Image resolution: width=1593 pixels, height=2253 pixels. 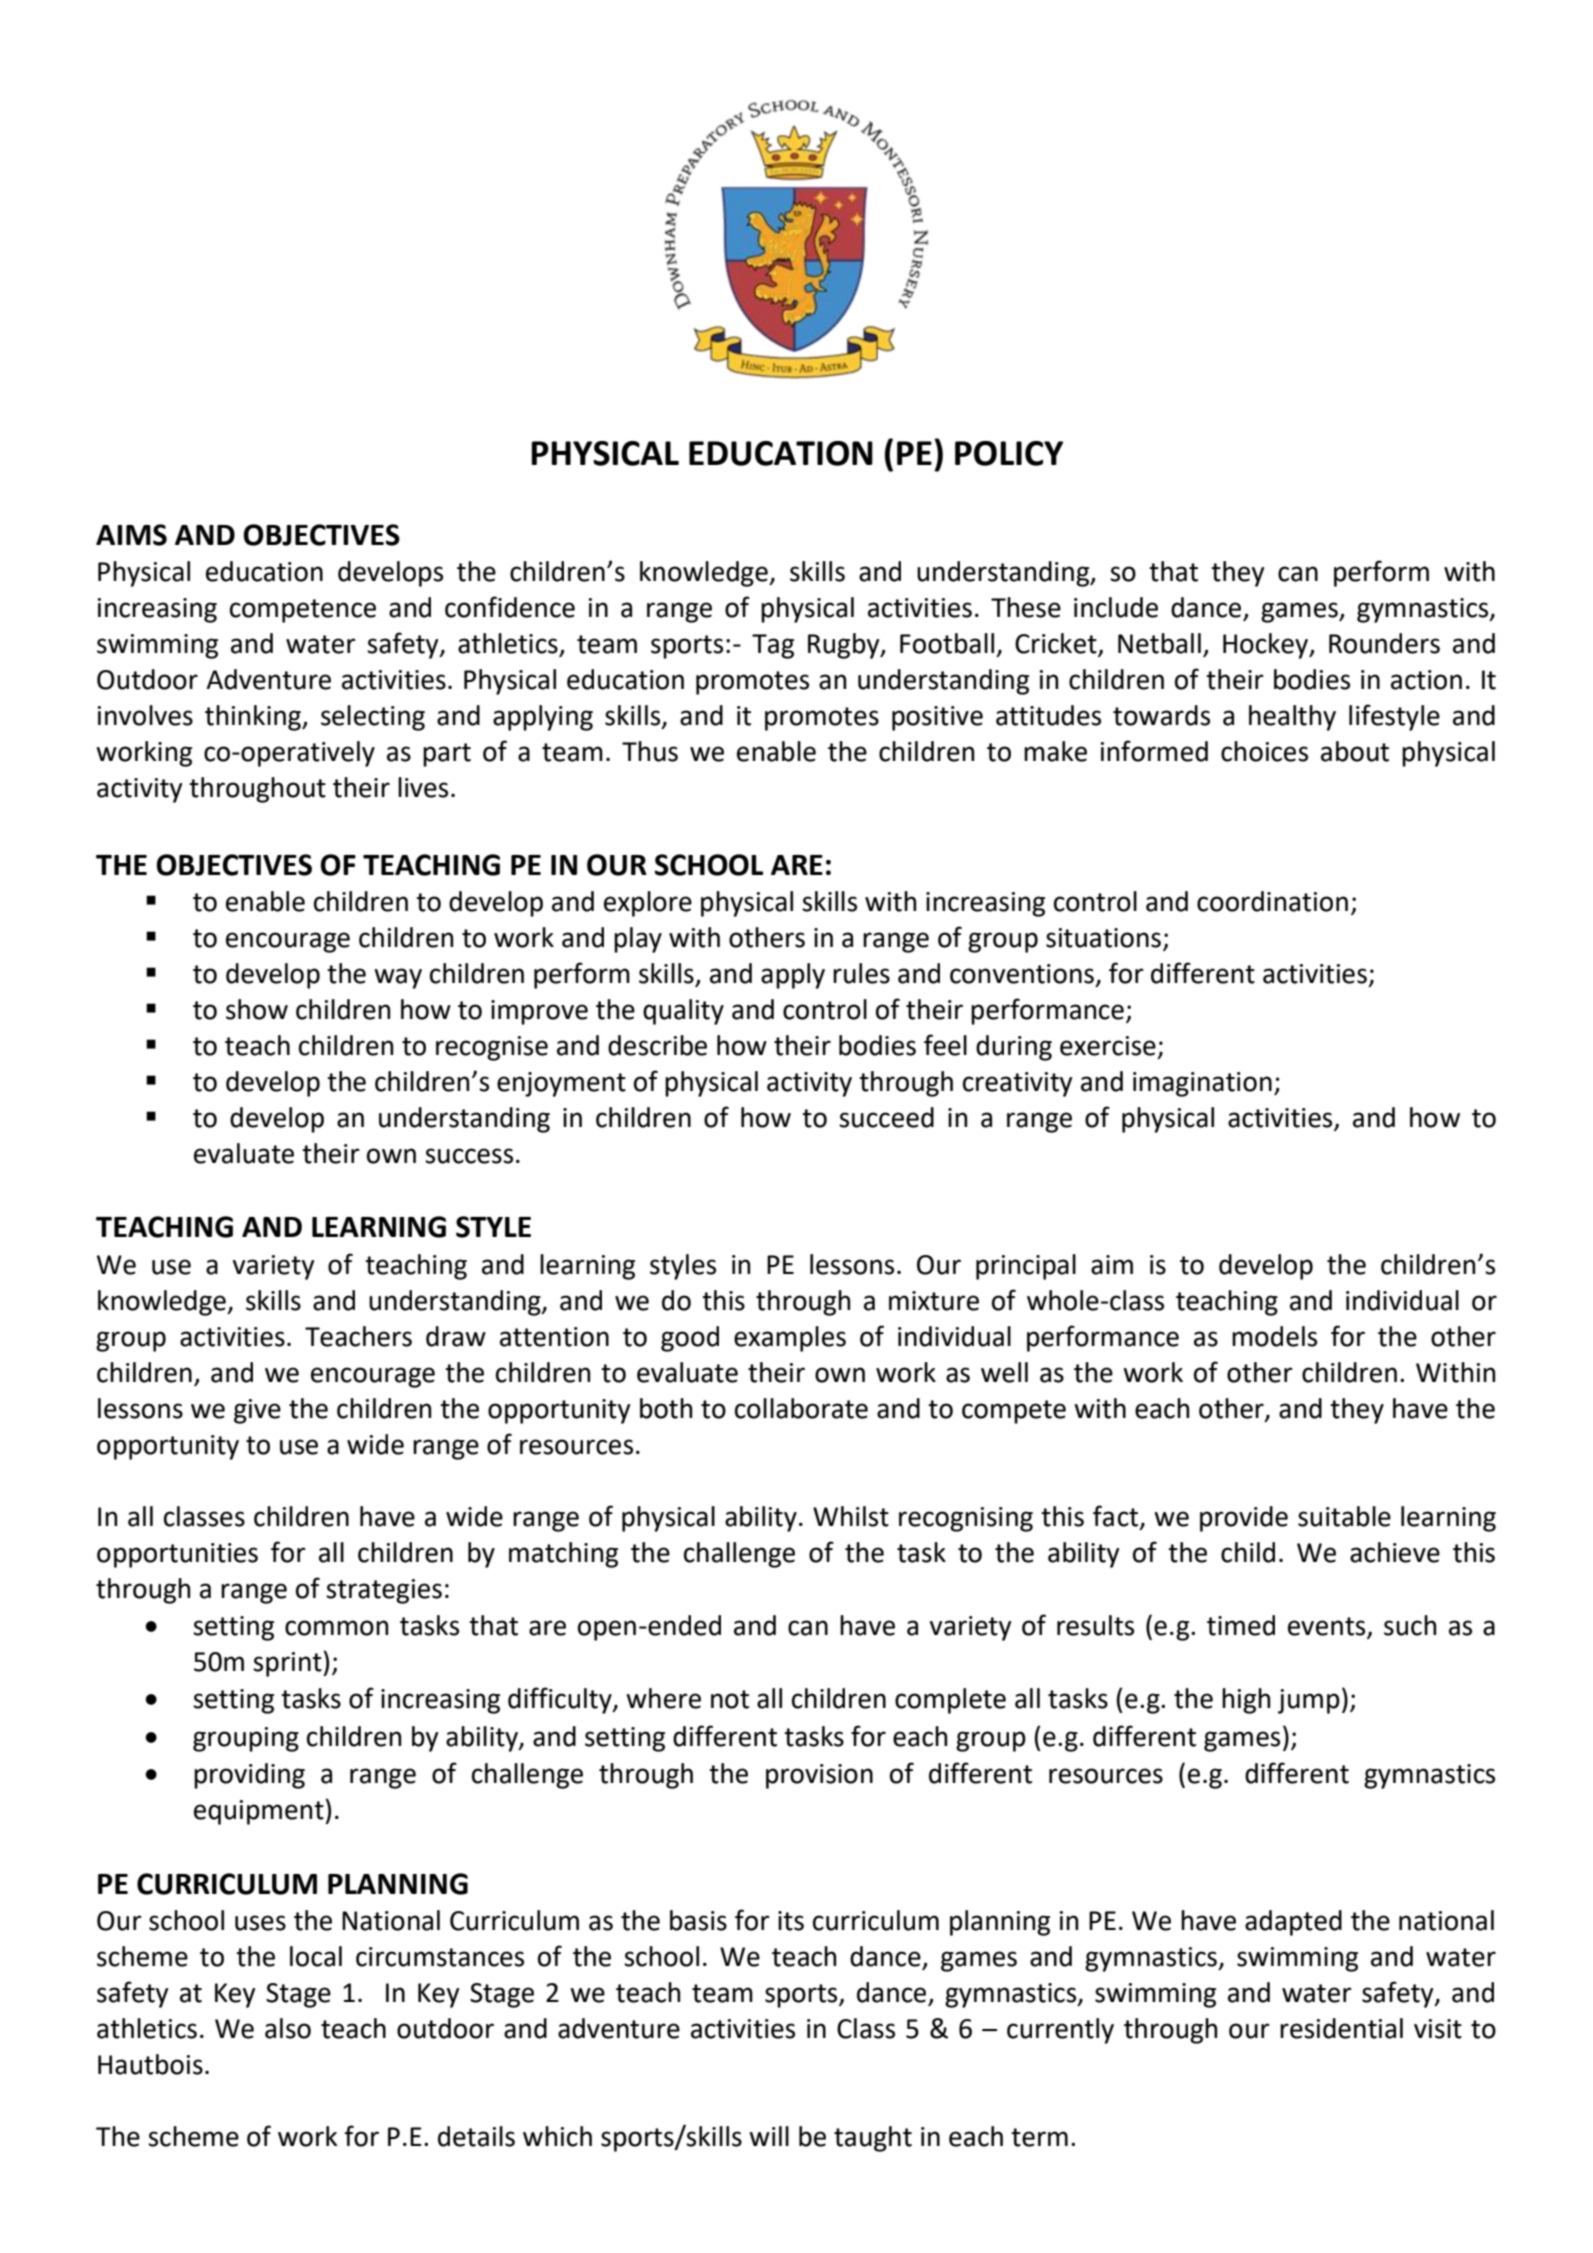 I want to click on also, so click(x=288, y=2028).
